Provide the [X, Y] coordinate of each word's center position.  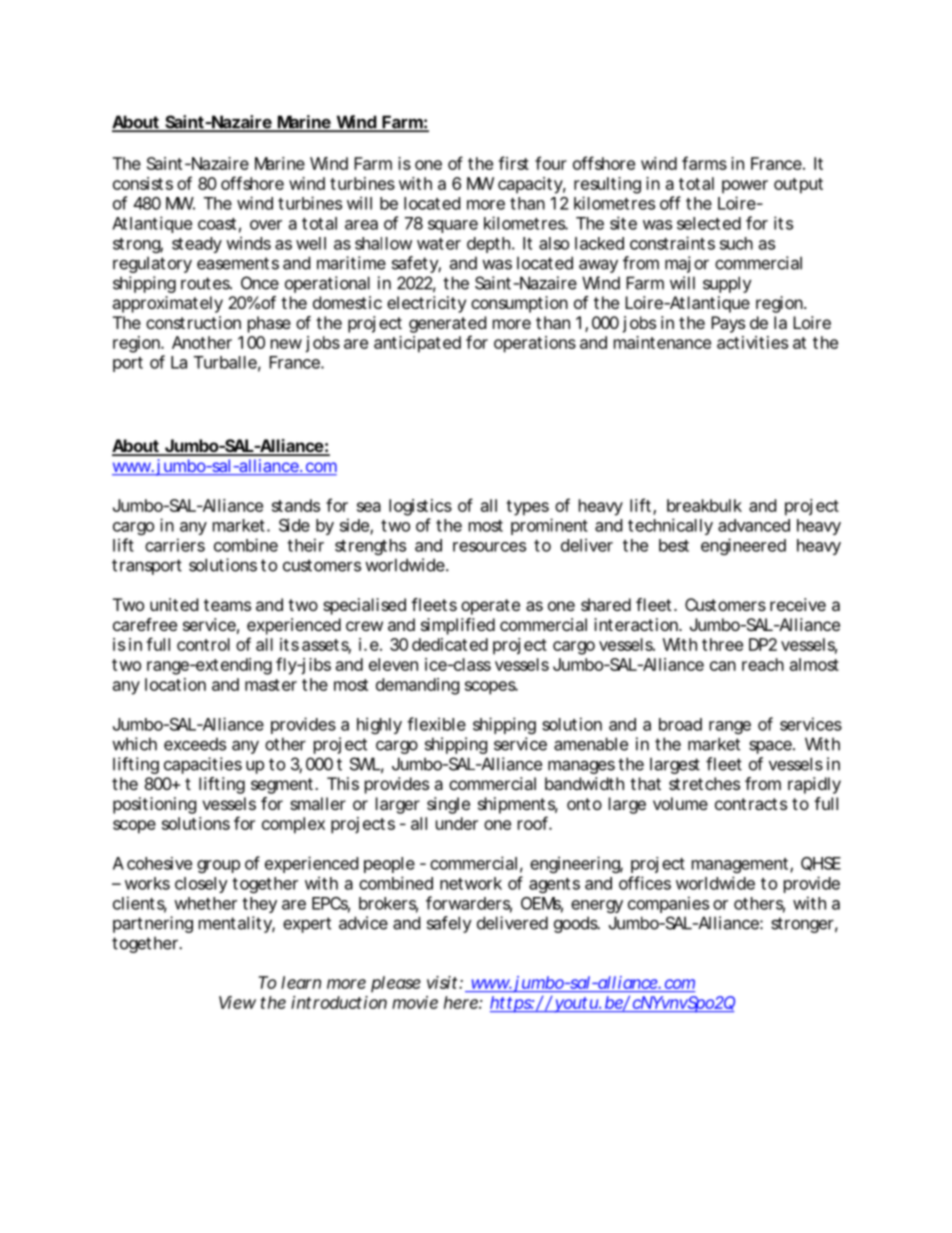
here [462, 1002]
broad [680, 724]
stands [296, 505]
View [237, 1002]
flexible [436, 724]
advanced [754, 525]
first [513, 163]
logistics [420, 507]
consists [143, 183]
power [745, 187]
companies [668, 904]
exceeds [195, 744]
